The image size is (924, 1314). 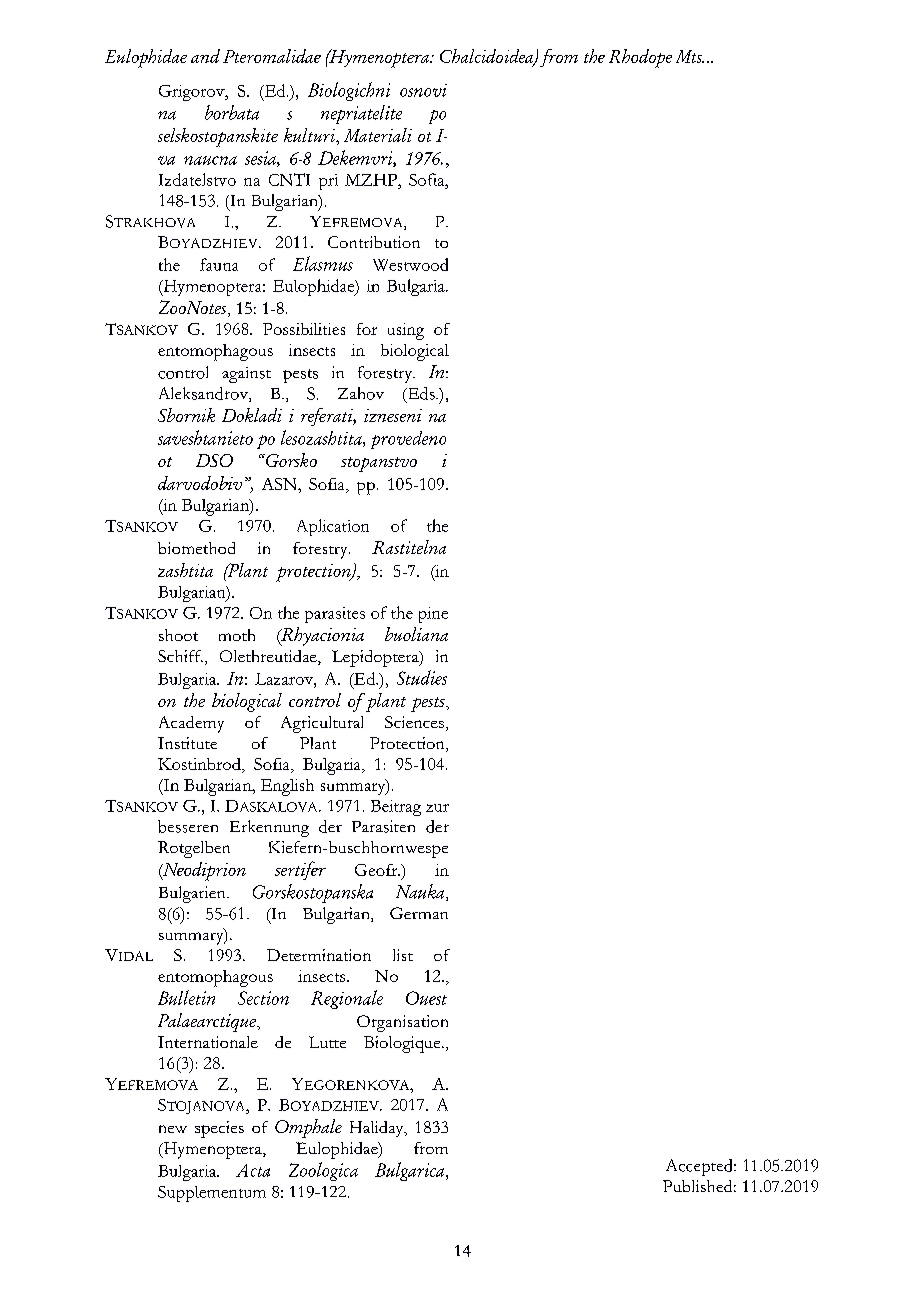 I want to click on Contribution, so click(x=374, y=242).
